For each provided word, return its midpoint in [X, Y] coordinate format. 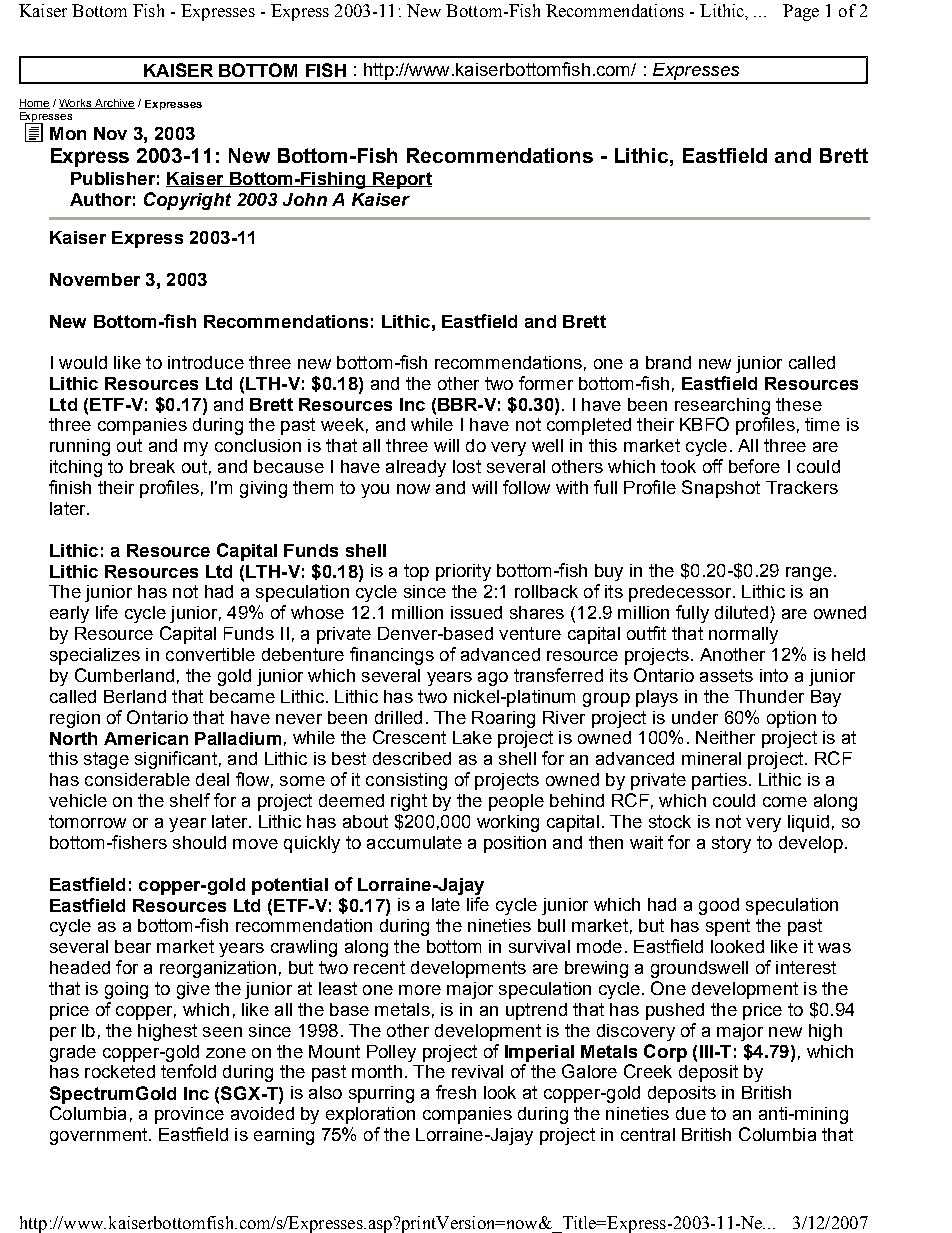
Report [401, 180]
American [146, 738]
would [83, 362]
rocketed [120, 1071]
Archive [114, 104]
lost [467, 466]
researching [722, 406]
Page [801, 12]
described [412, 758]
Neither [725, 737]
